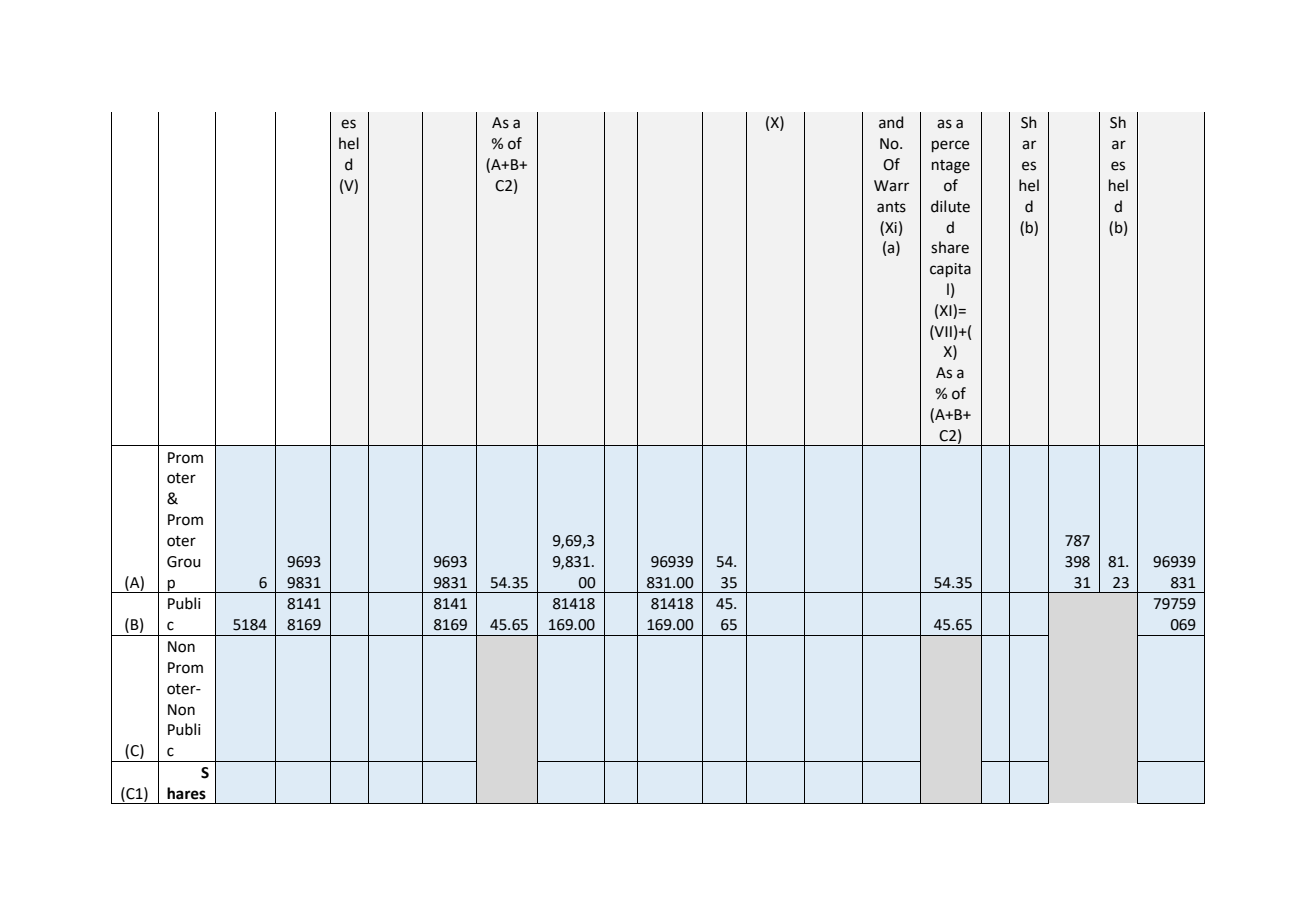 This document has height=924, width=1308. I want to click on hares, so click(186, 793).
